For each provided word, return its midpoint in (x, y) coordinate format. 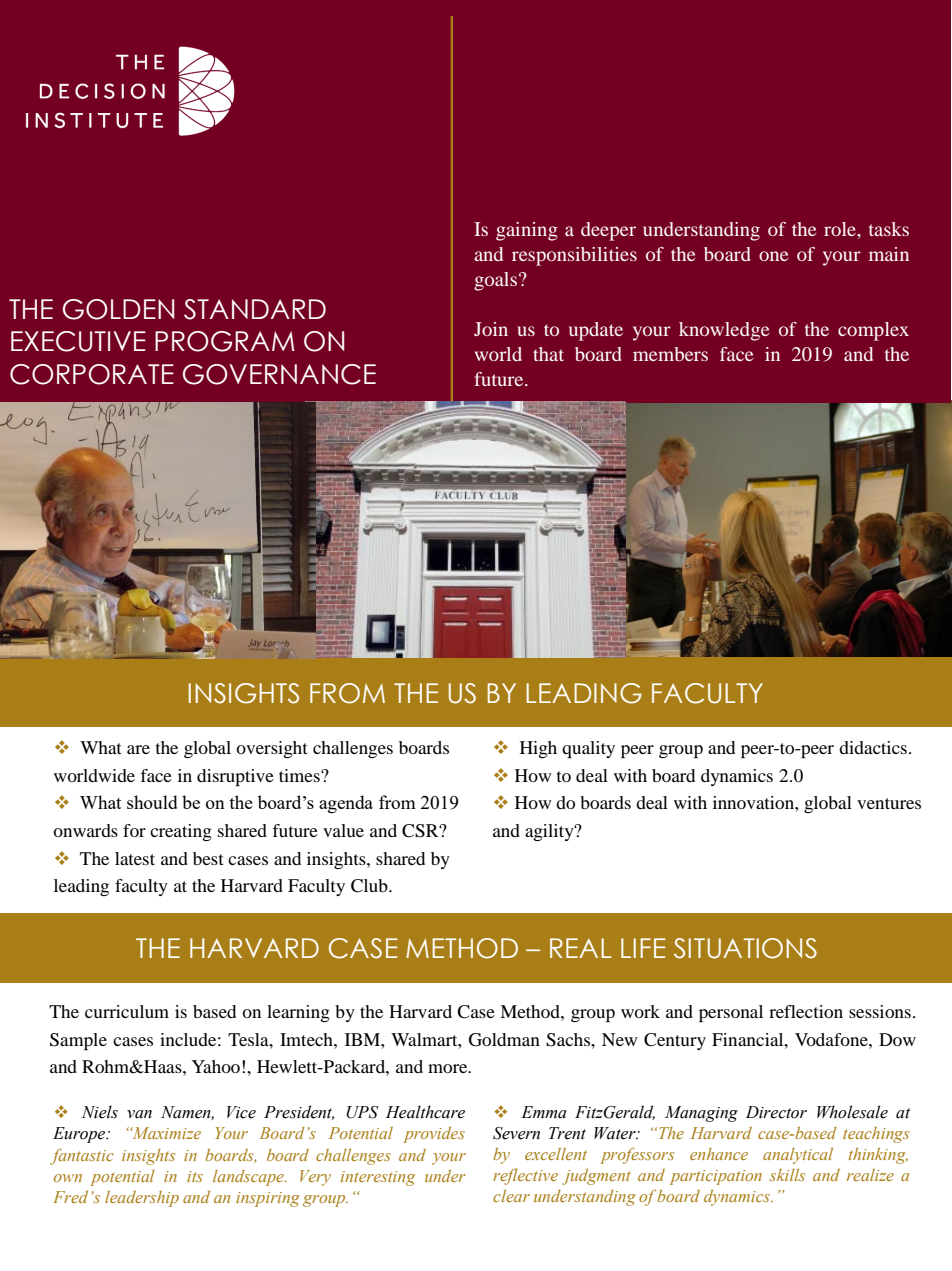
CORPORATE (92, 374)
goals (495, 281)
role (841, 229)
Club (370, 886)
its (195, 1176)
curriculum (127, 1011)
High (538, 749)
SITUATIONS (745, 948)
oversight (272, 749)
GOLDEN (118, 309)
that (548, 354)
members (670, 354)
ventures (889, 803)
